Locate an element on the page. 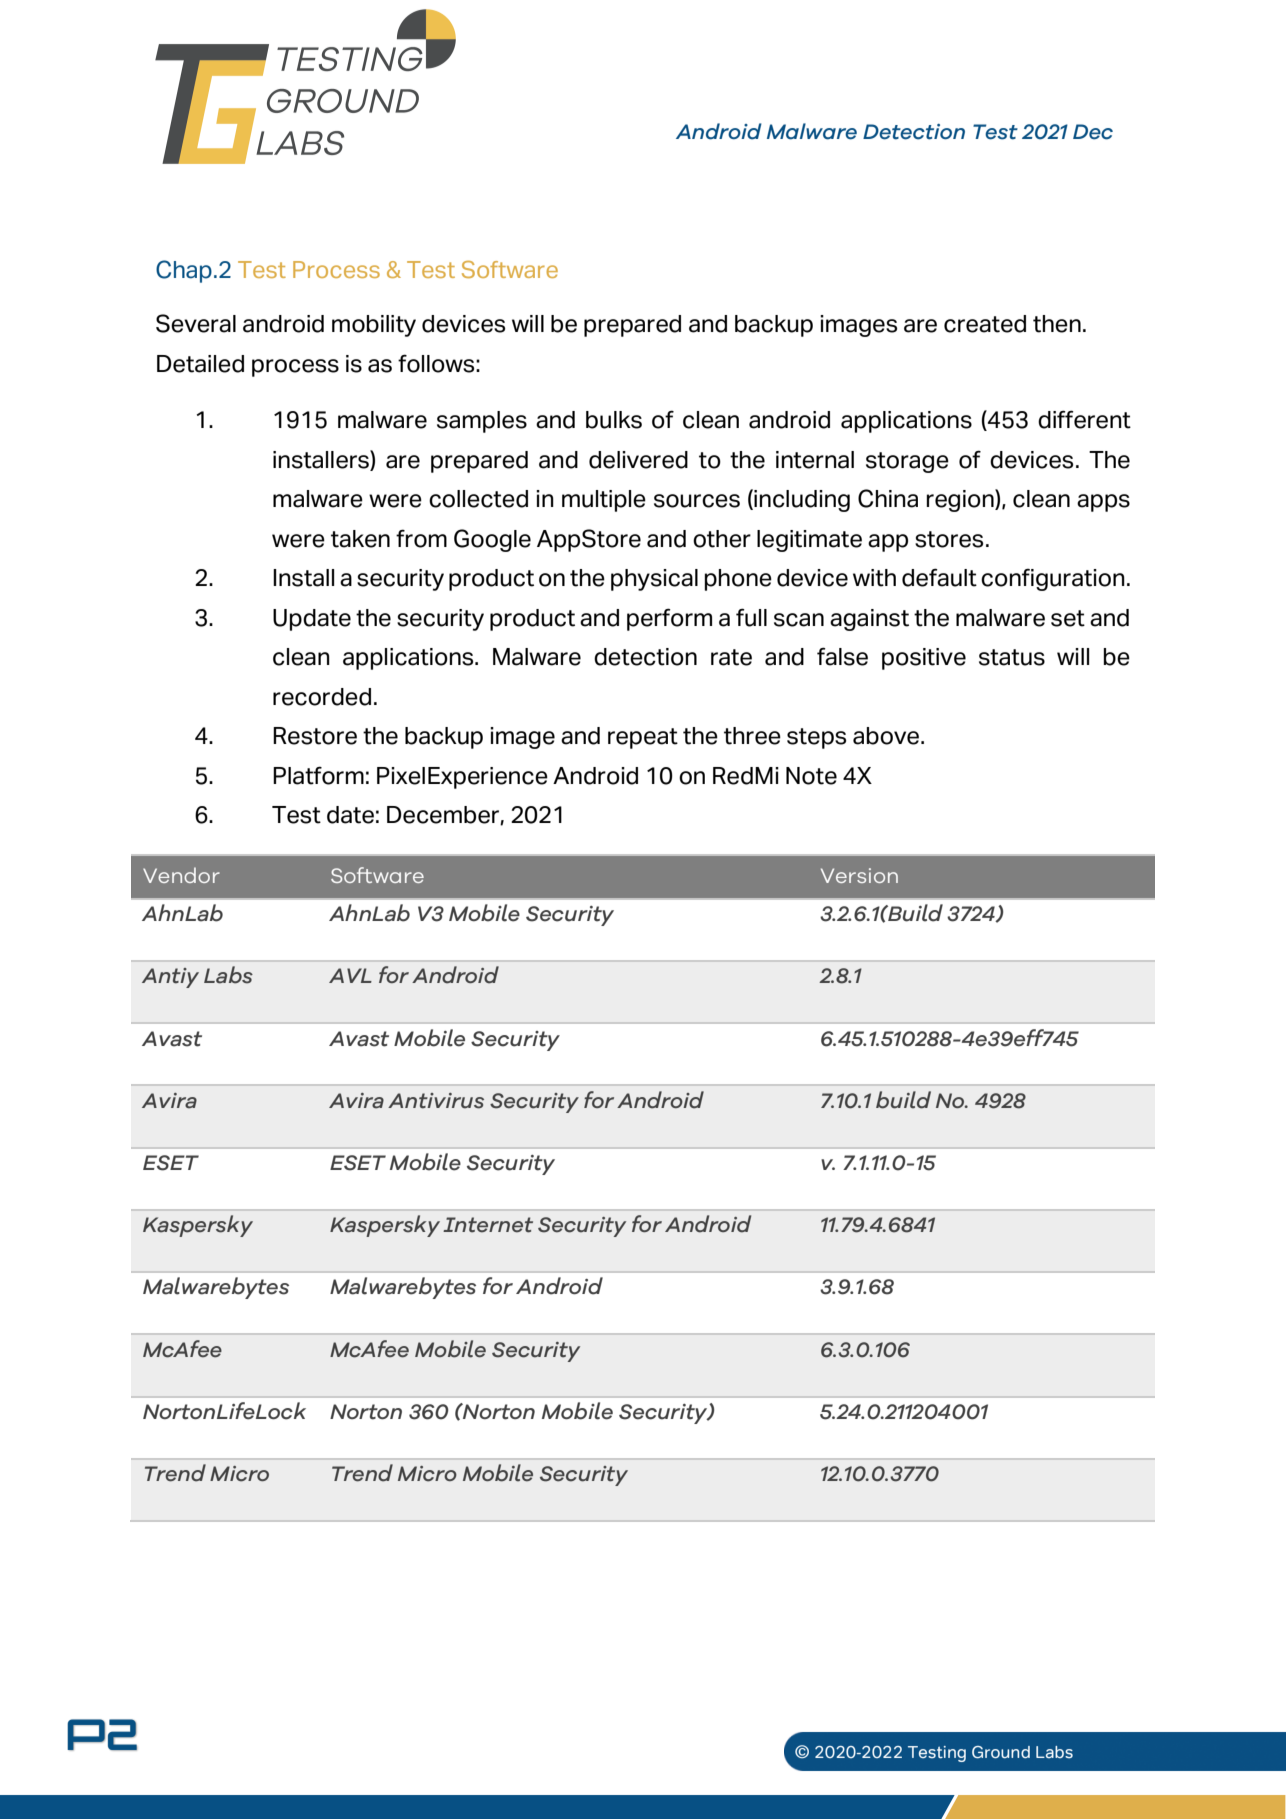 Image resolution: width=1286 pixels, height=1819 pixels. Internet is located at coordinates (488, 1225).
